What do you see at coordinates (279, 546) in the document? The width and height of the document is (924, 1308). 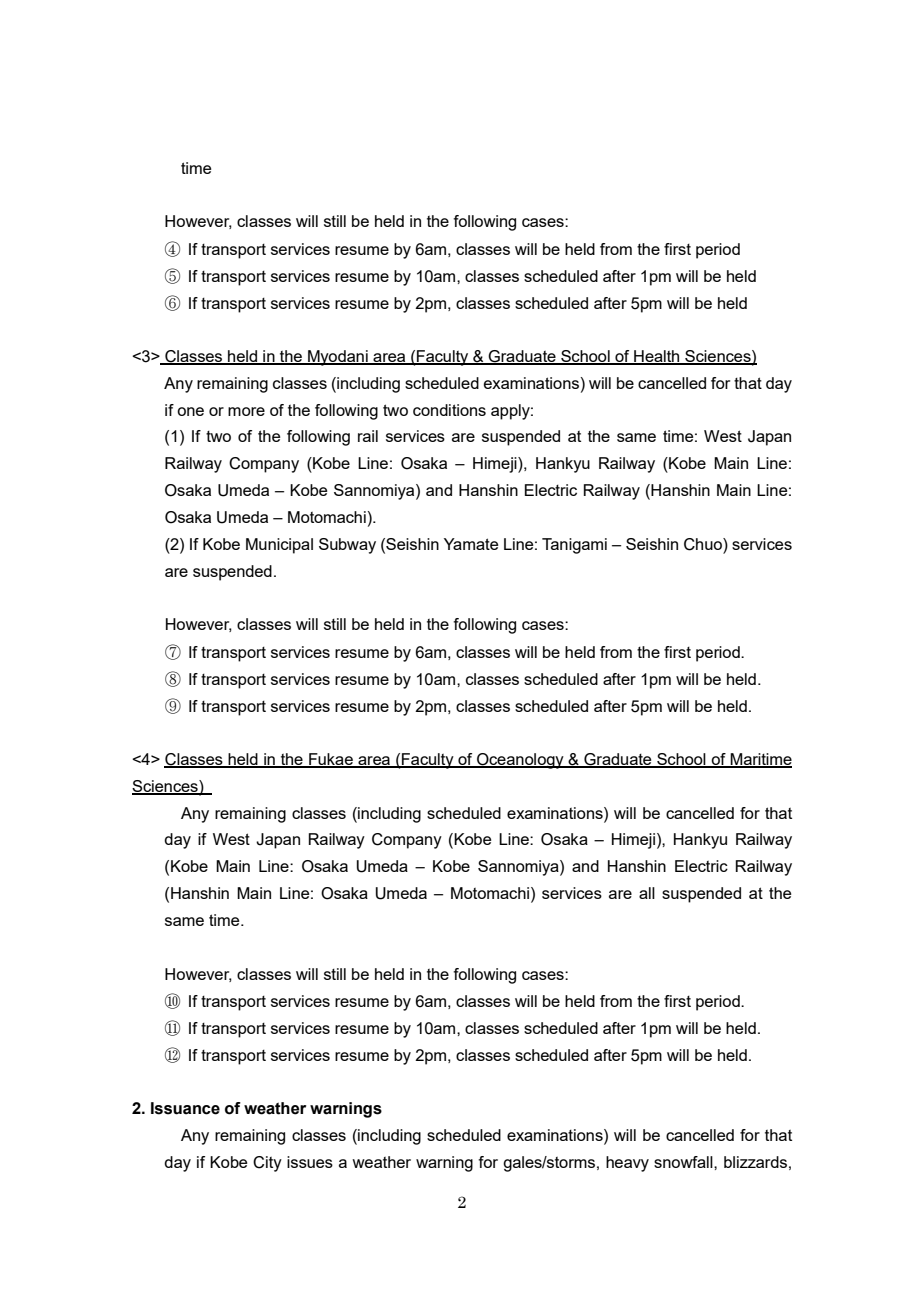 I see `Municipal` at bounding box center [279, 546].
